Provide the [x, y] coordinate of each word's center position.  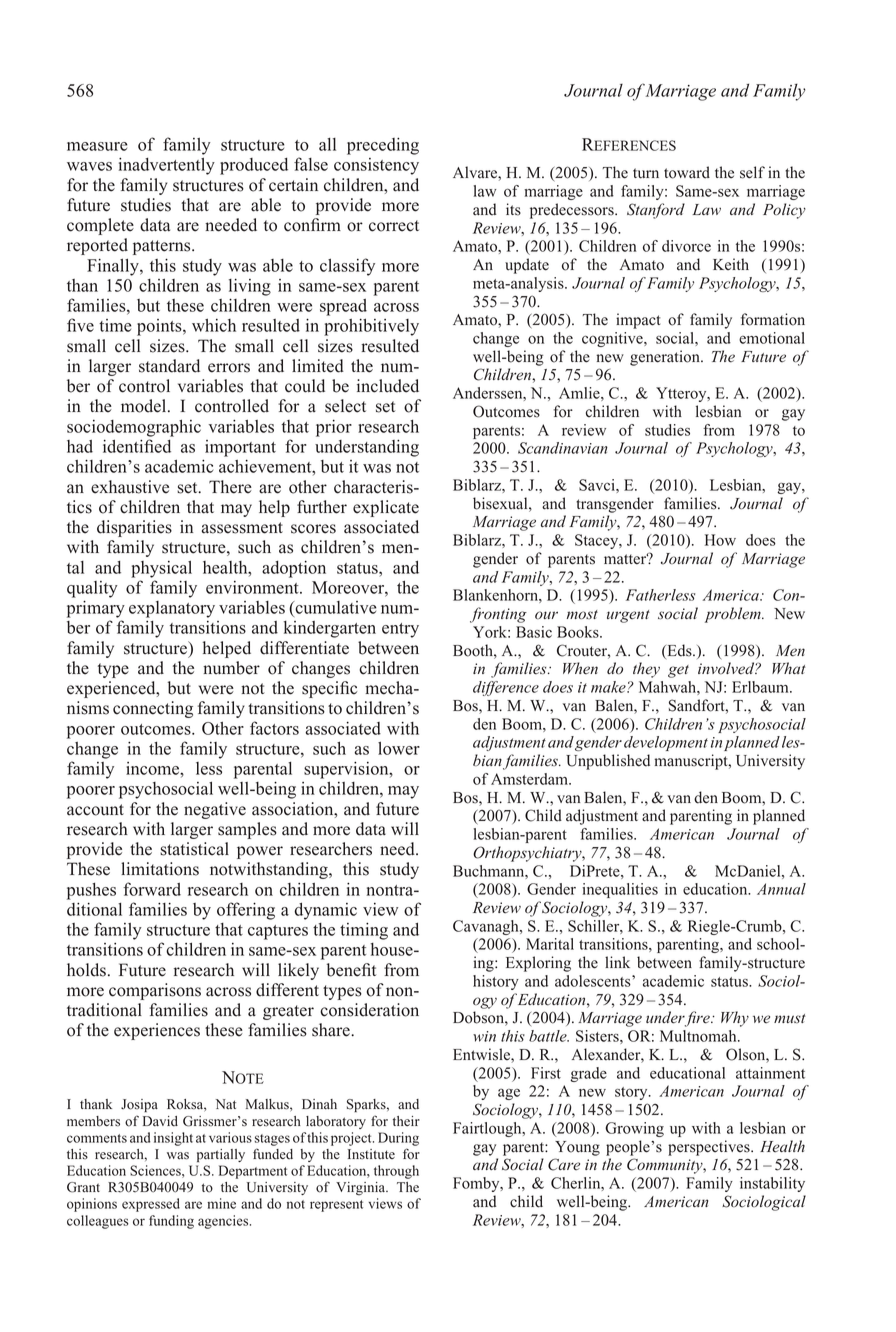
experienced [112, 689]
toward [687, 172]
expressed [151, 1205]
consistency [376, 166]
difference [506, 688]
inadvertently [167, 166]
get [678, 671]
